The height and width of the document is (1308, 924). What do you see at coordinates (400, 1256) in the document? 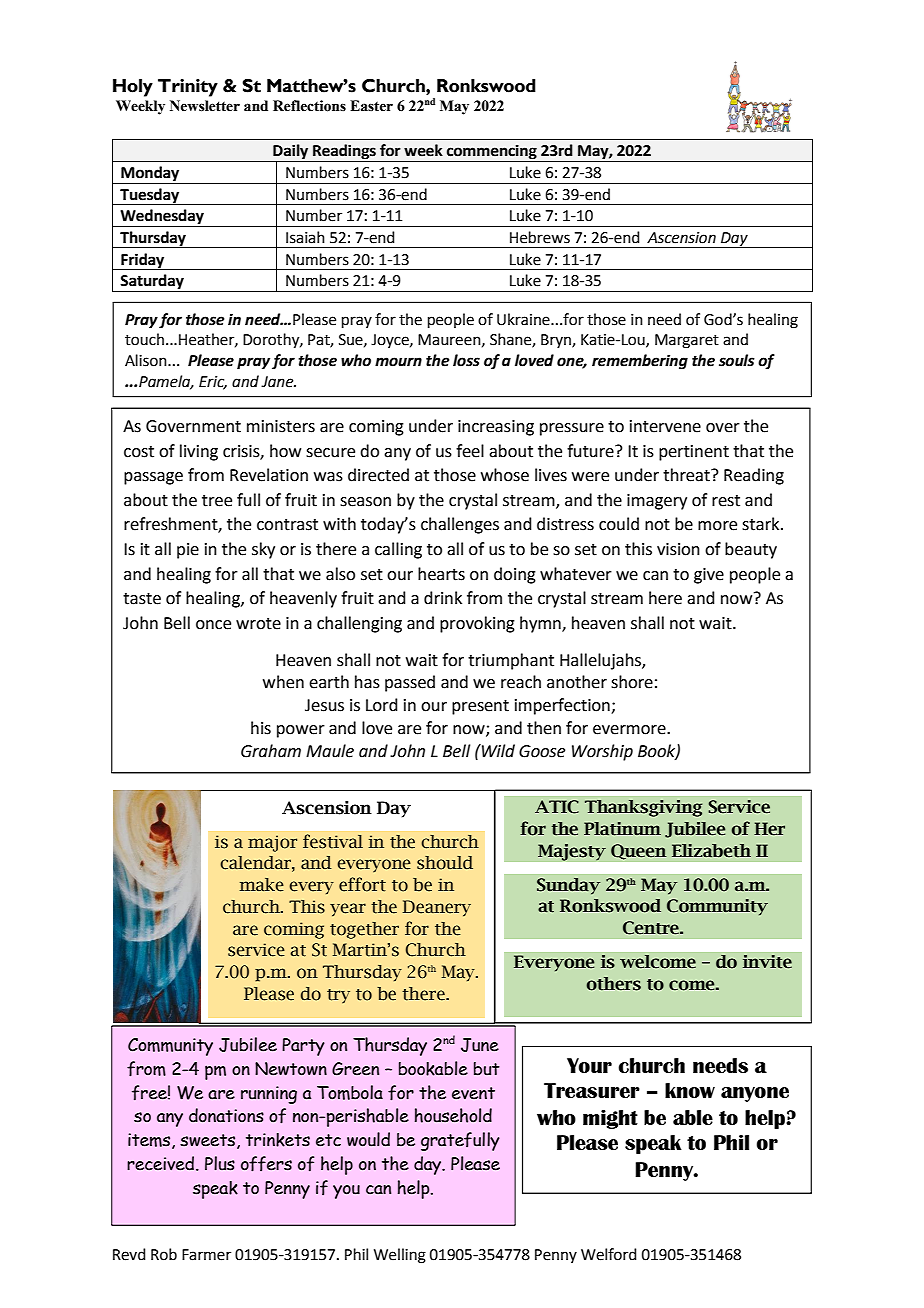
I see `Welling` at bounding box center [400, 1256].
